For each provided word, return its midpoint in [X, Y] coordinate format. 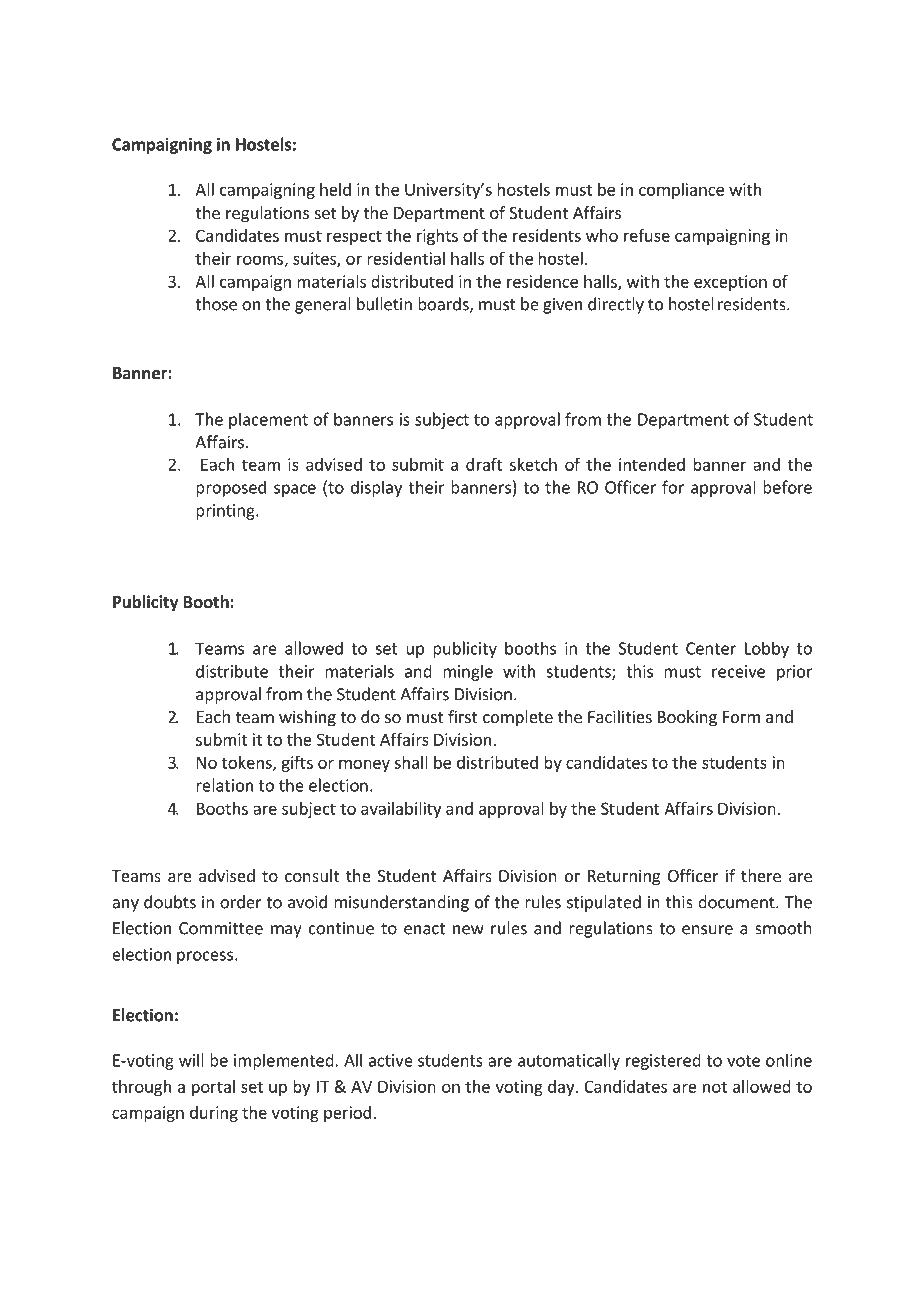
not [715, 1087]
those [216, 304]
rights [437, 237]
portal [213, 1088]
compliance [681, 191]
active [391, 1060]
